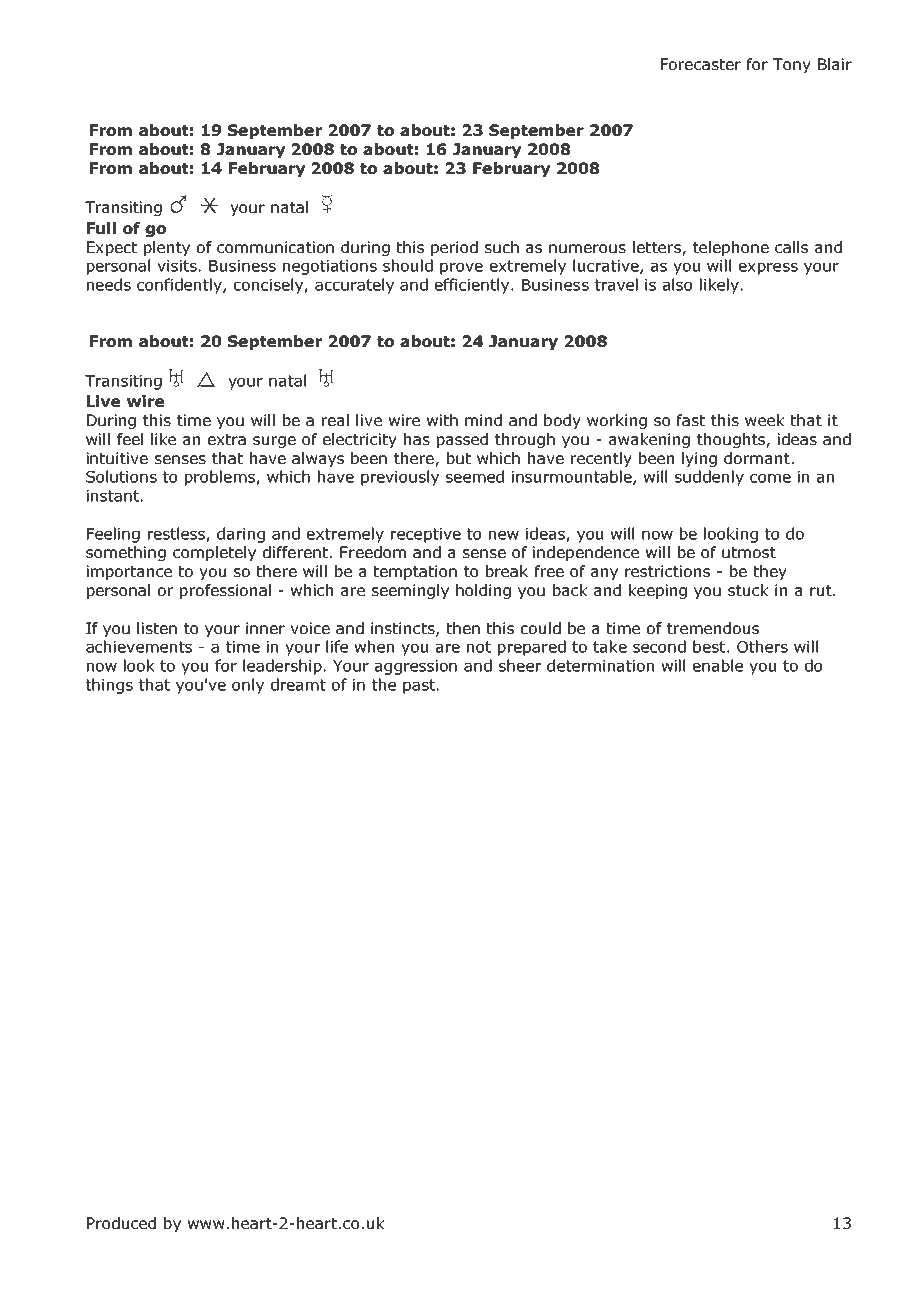 This page has height=1307, width=924. Describe the element at coordinates (121, 1223) in the page. I see `Produced` at that location.
